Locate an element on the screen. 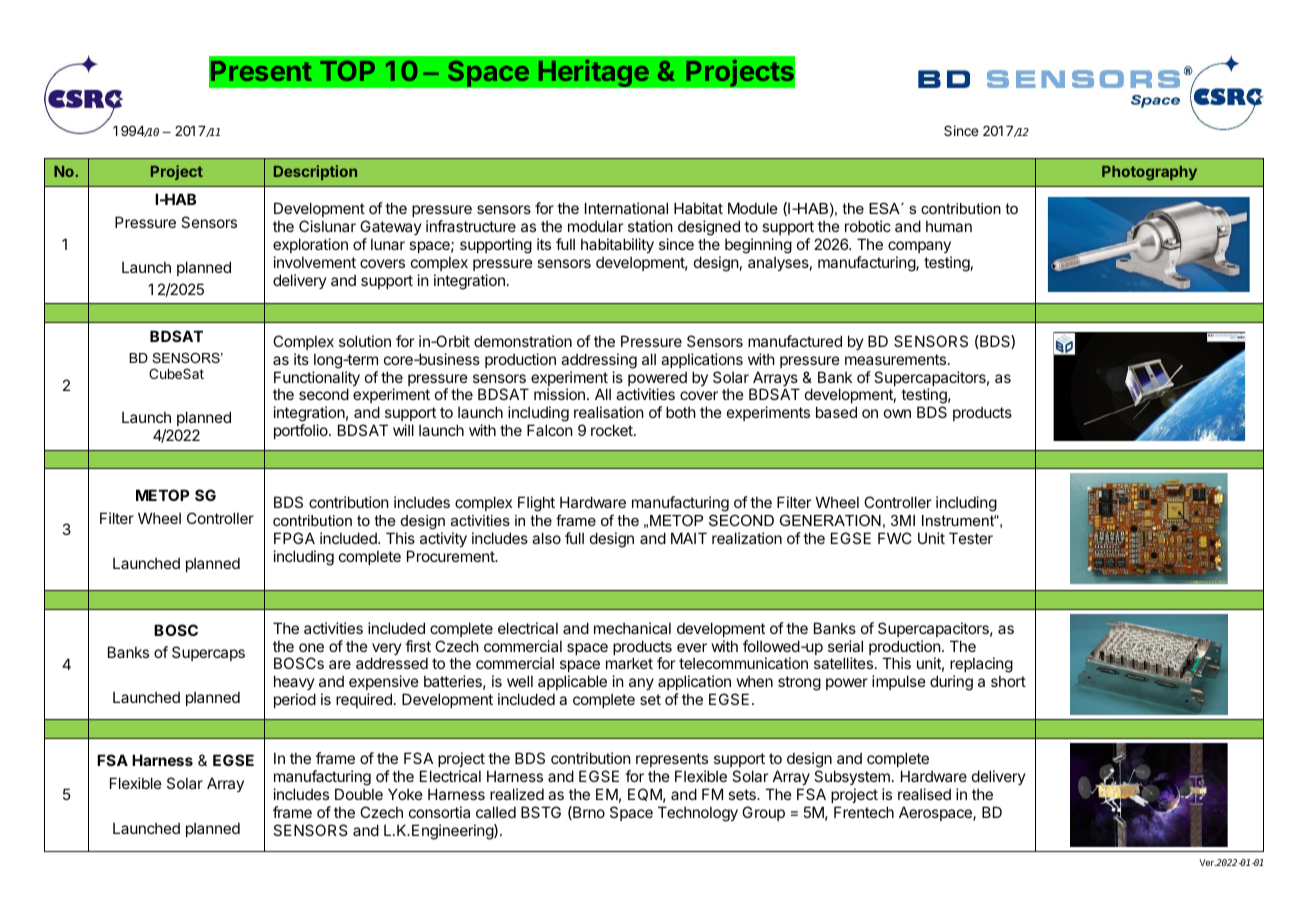 Image resolution: width=1308 pixels, height=924 pixels. Habitat is located at coordinates (698, 208).
